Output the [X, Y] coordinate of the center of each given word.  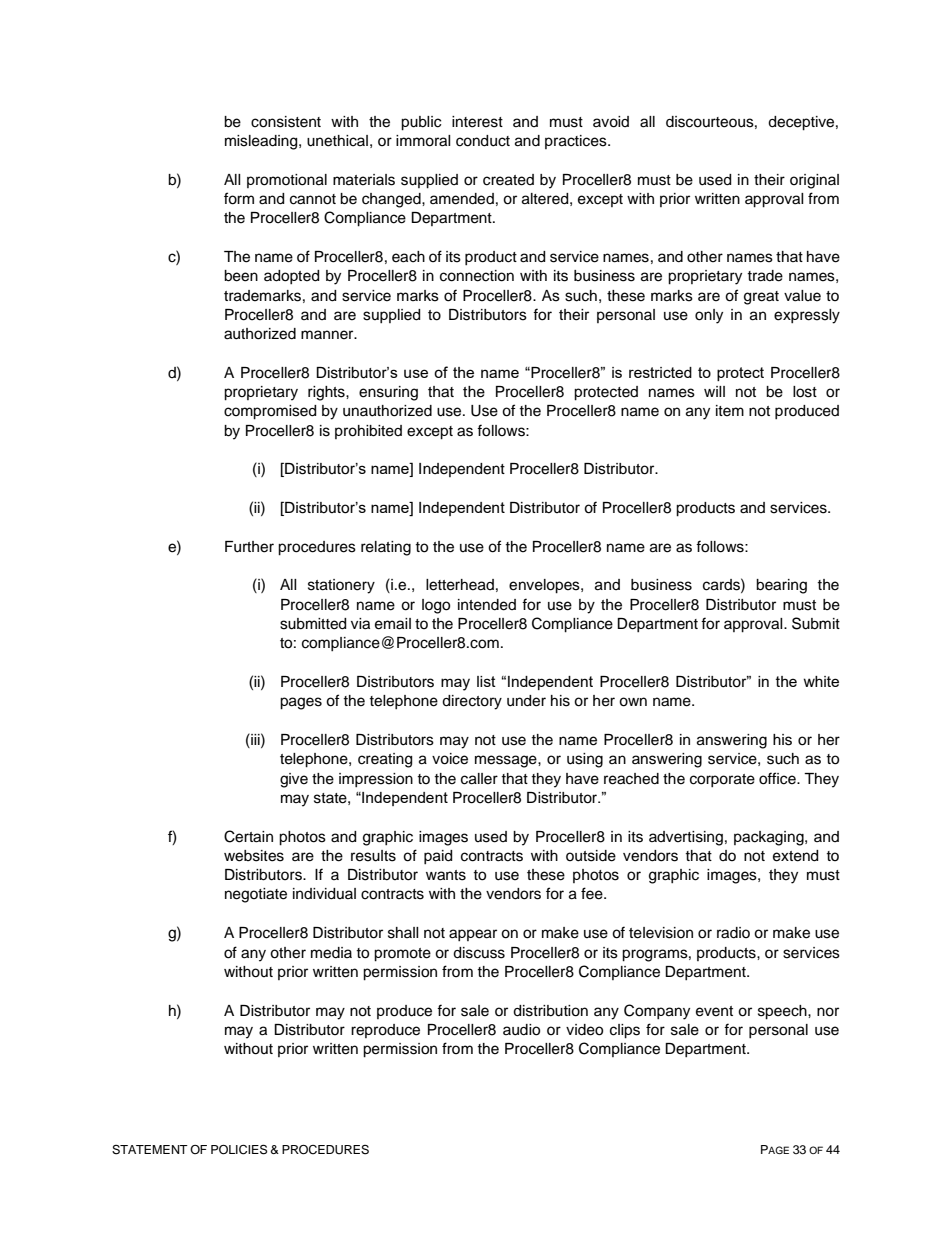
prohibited [368, 432]
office [778, 778]
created [508, 180]
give [294, 780]
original [814, 181]
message [507, 761]
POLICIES [239, 1149]
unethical [337, 141]
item [730, 411]
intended [487, 605]
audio [521, 1030]
